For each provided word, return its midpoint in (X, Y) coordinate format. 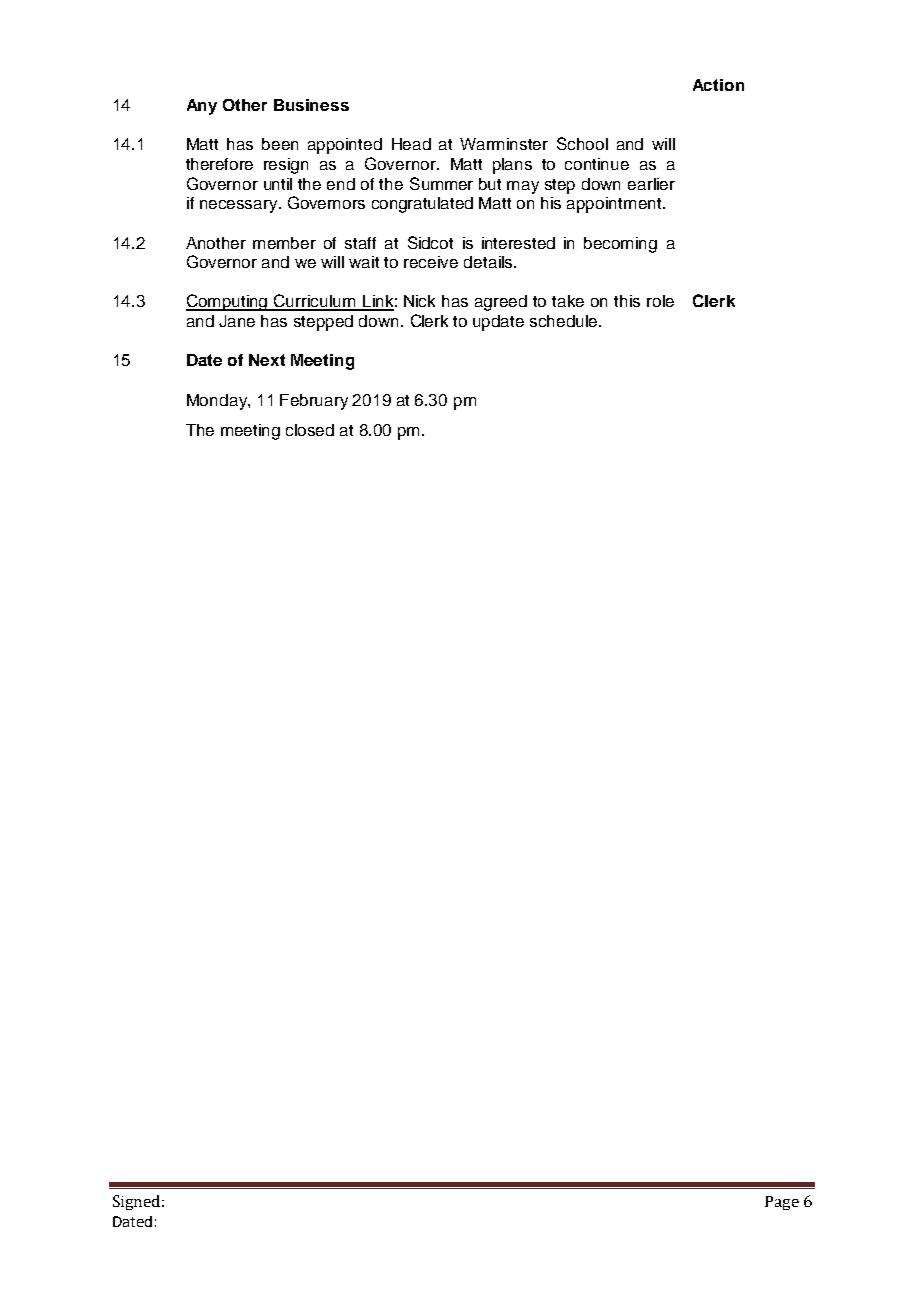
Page (782, 1203)
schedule (565, 321)
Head (411, 144)
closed (310, 430)
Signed (138, 1202)
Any (202, 107)
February (314, 402)
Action (718, 85)
